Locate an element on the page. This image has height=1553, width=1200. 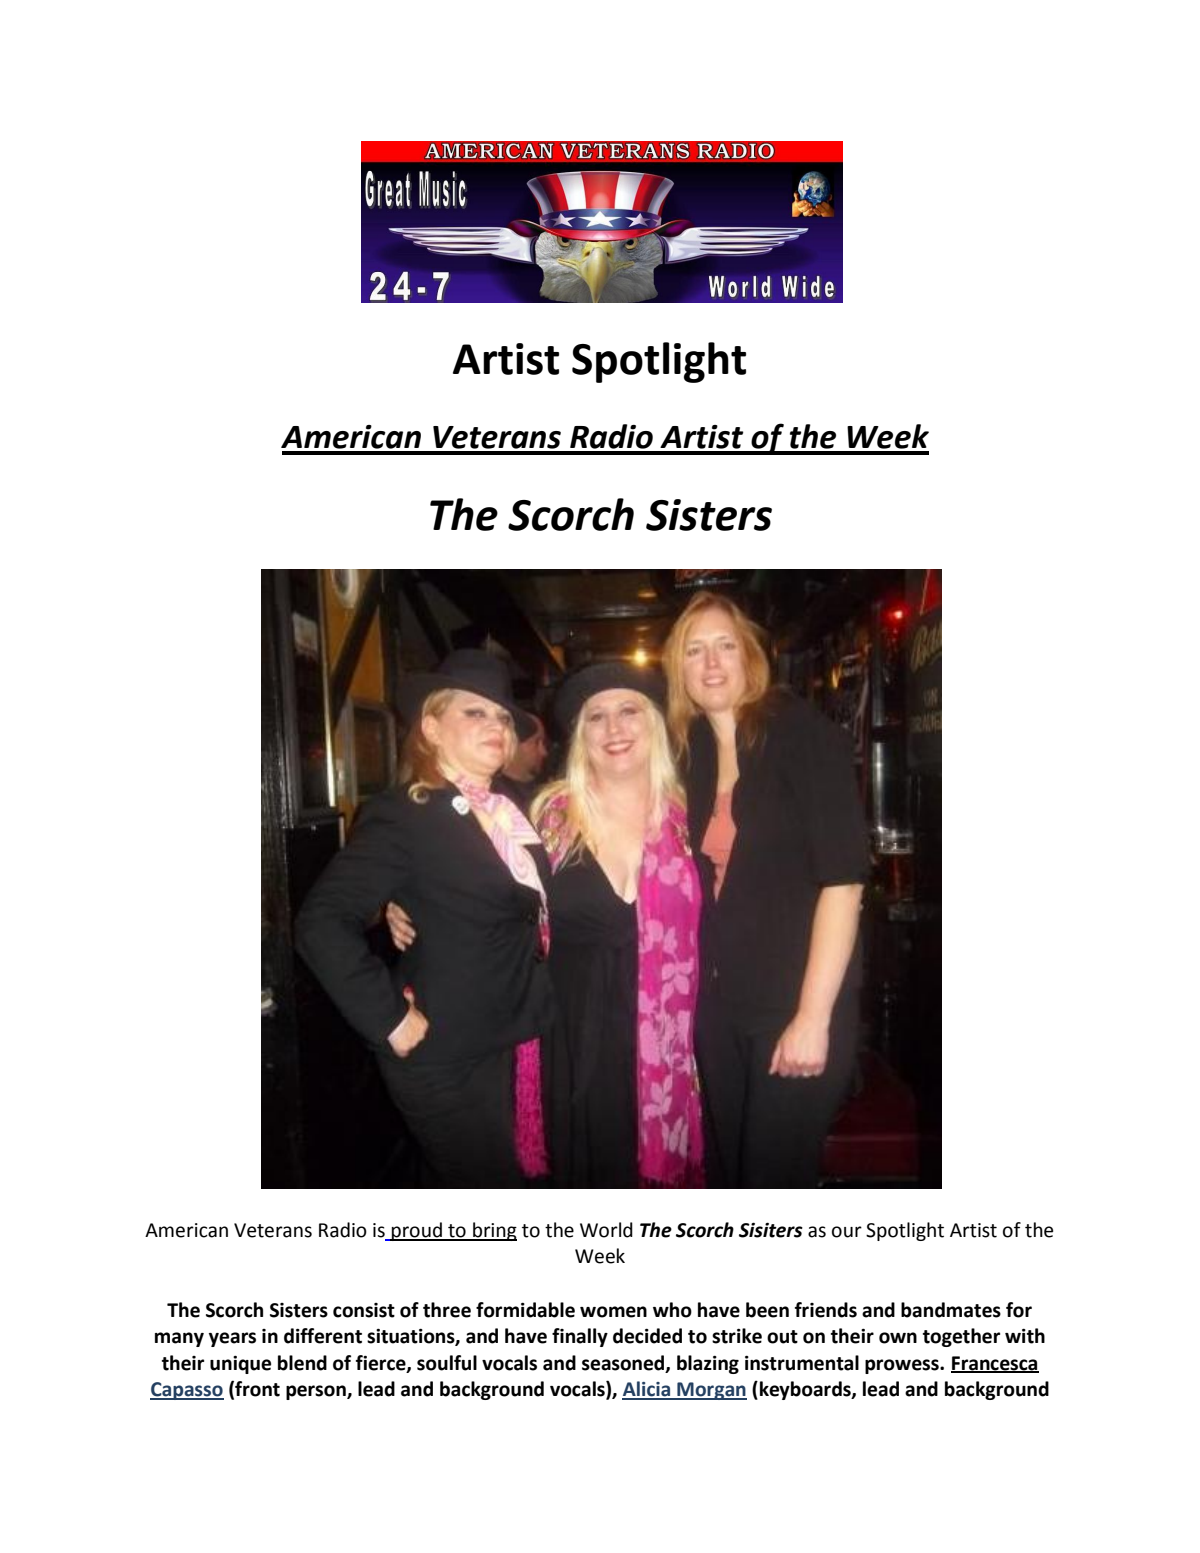
our is located at coordinates (847, 1232).
